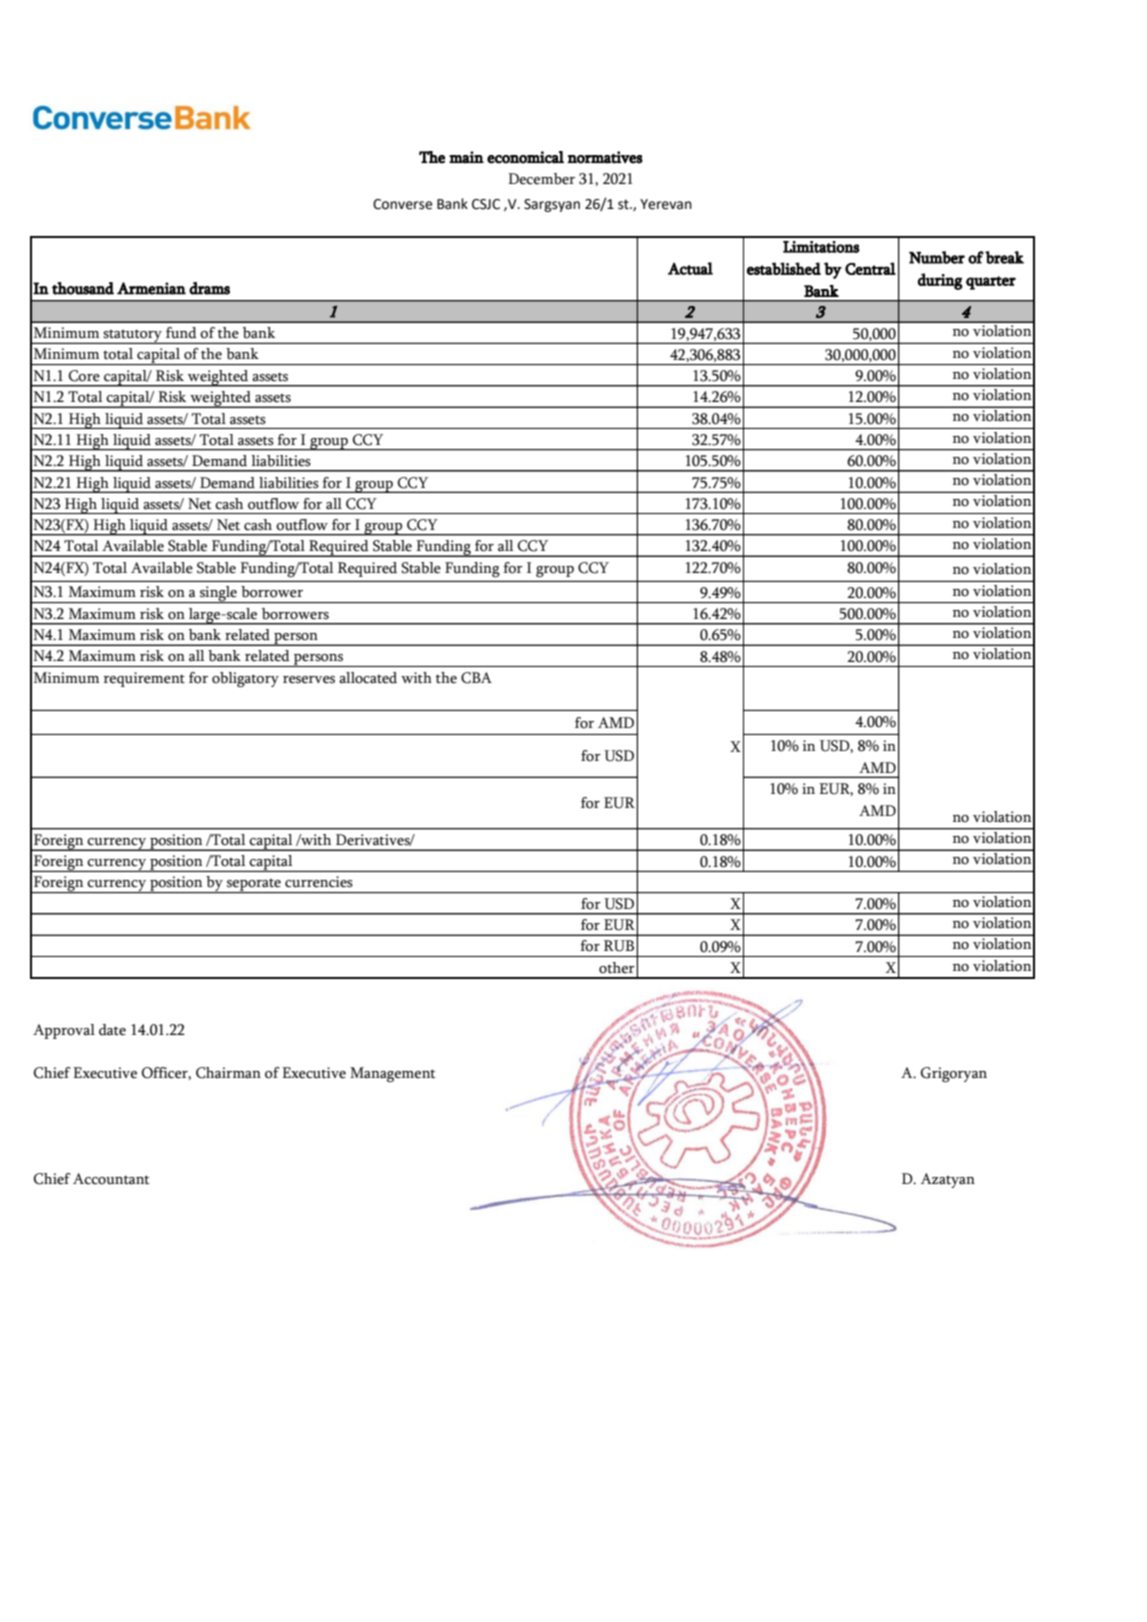 This page has height=1622, width=1147. I want to click on Limitations, so click(821, 247).
